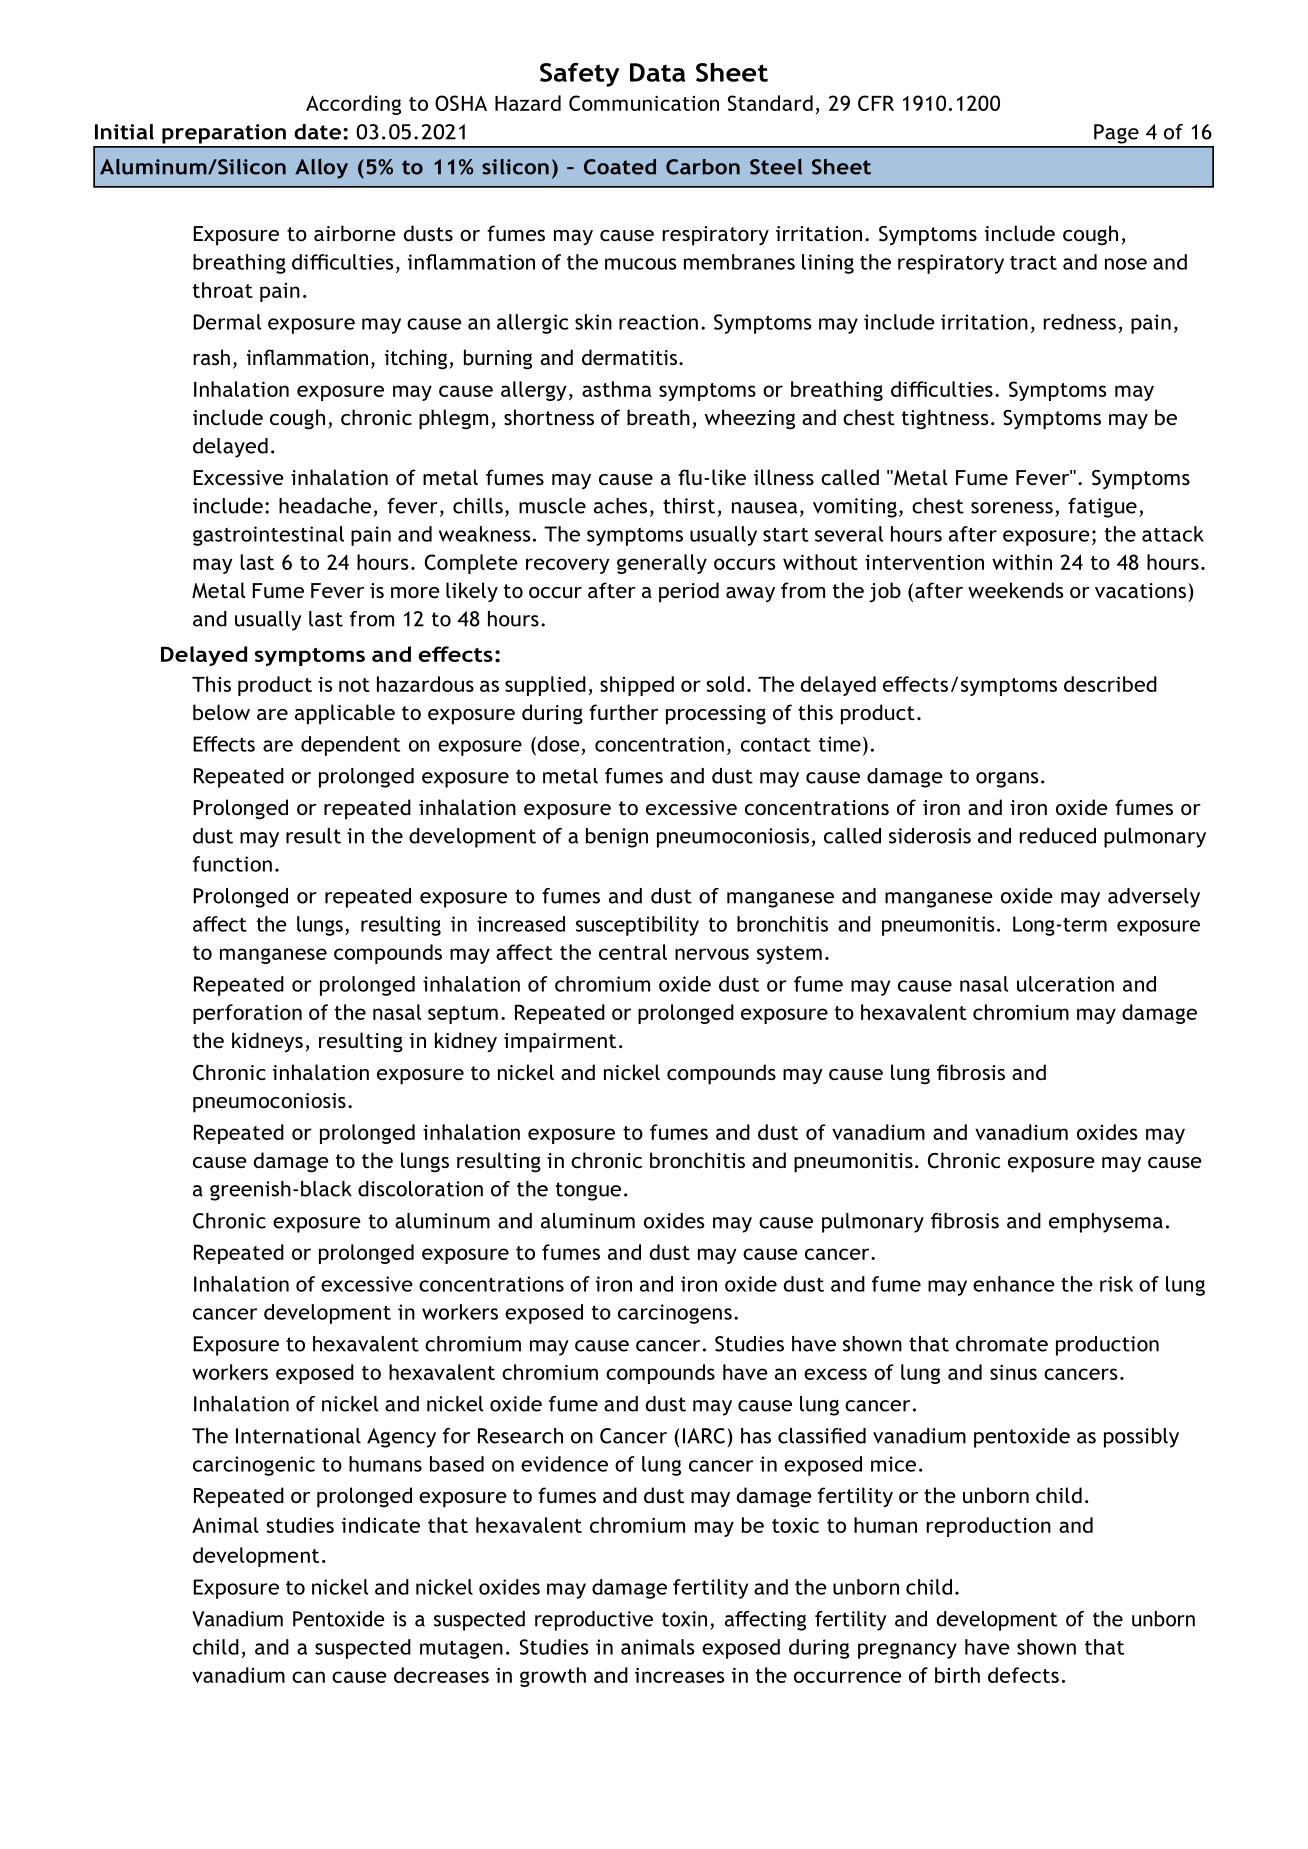  I want to click on defects, so click(1023, 1675).
